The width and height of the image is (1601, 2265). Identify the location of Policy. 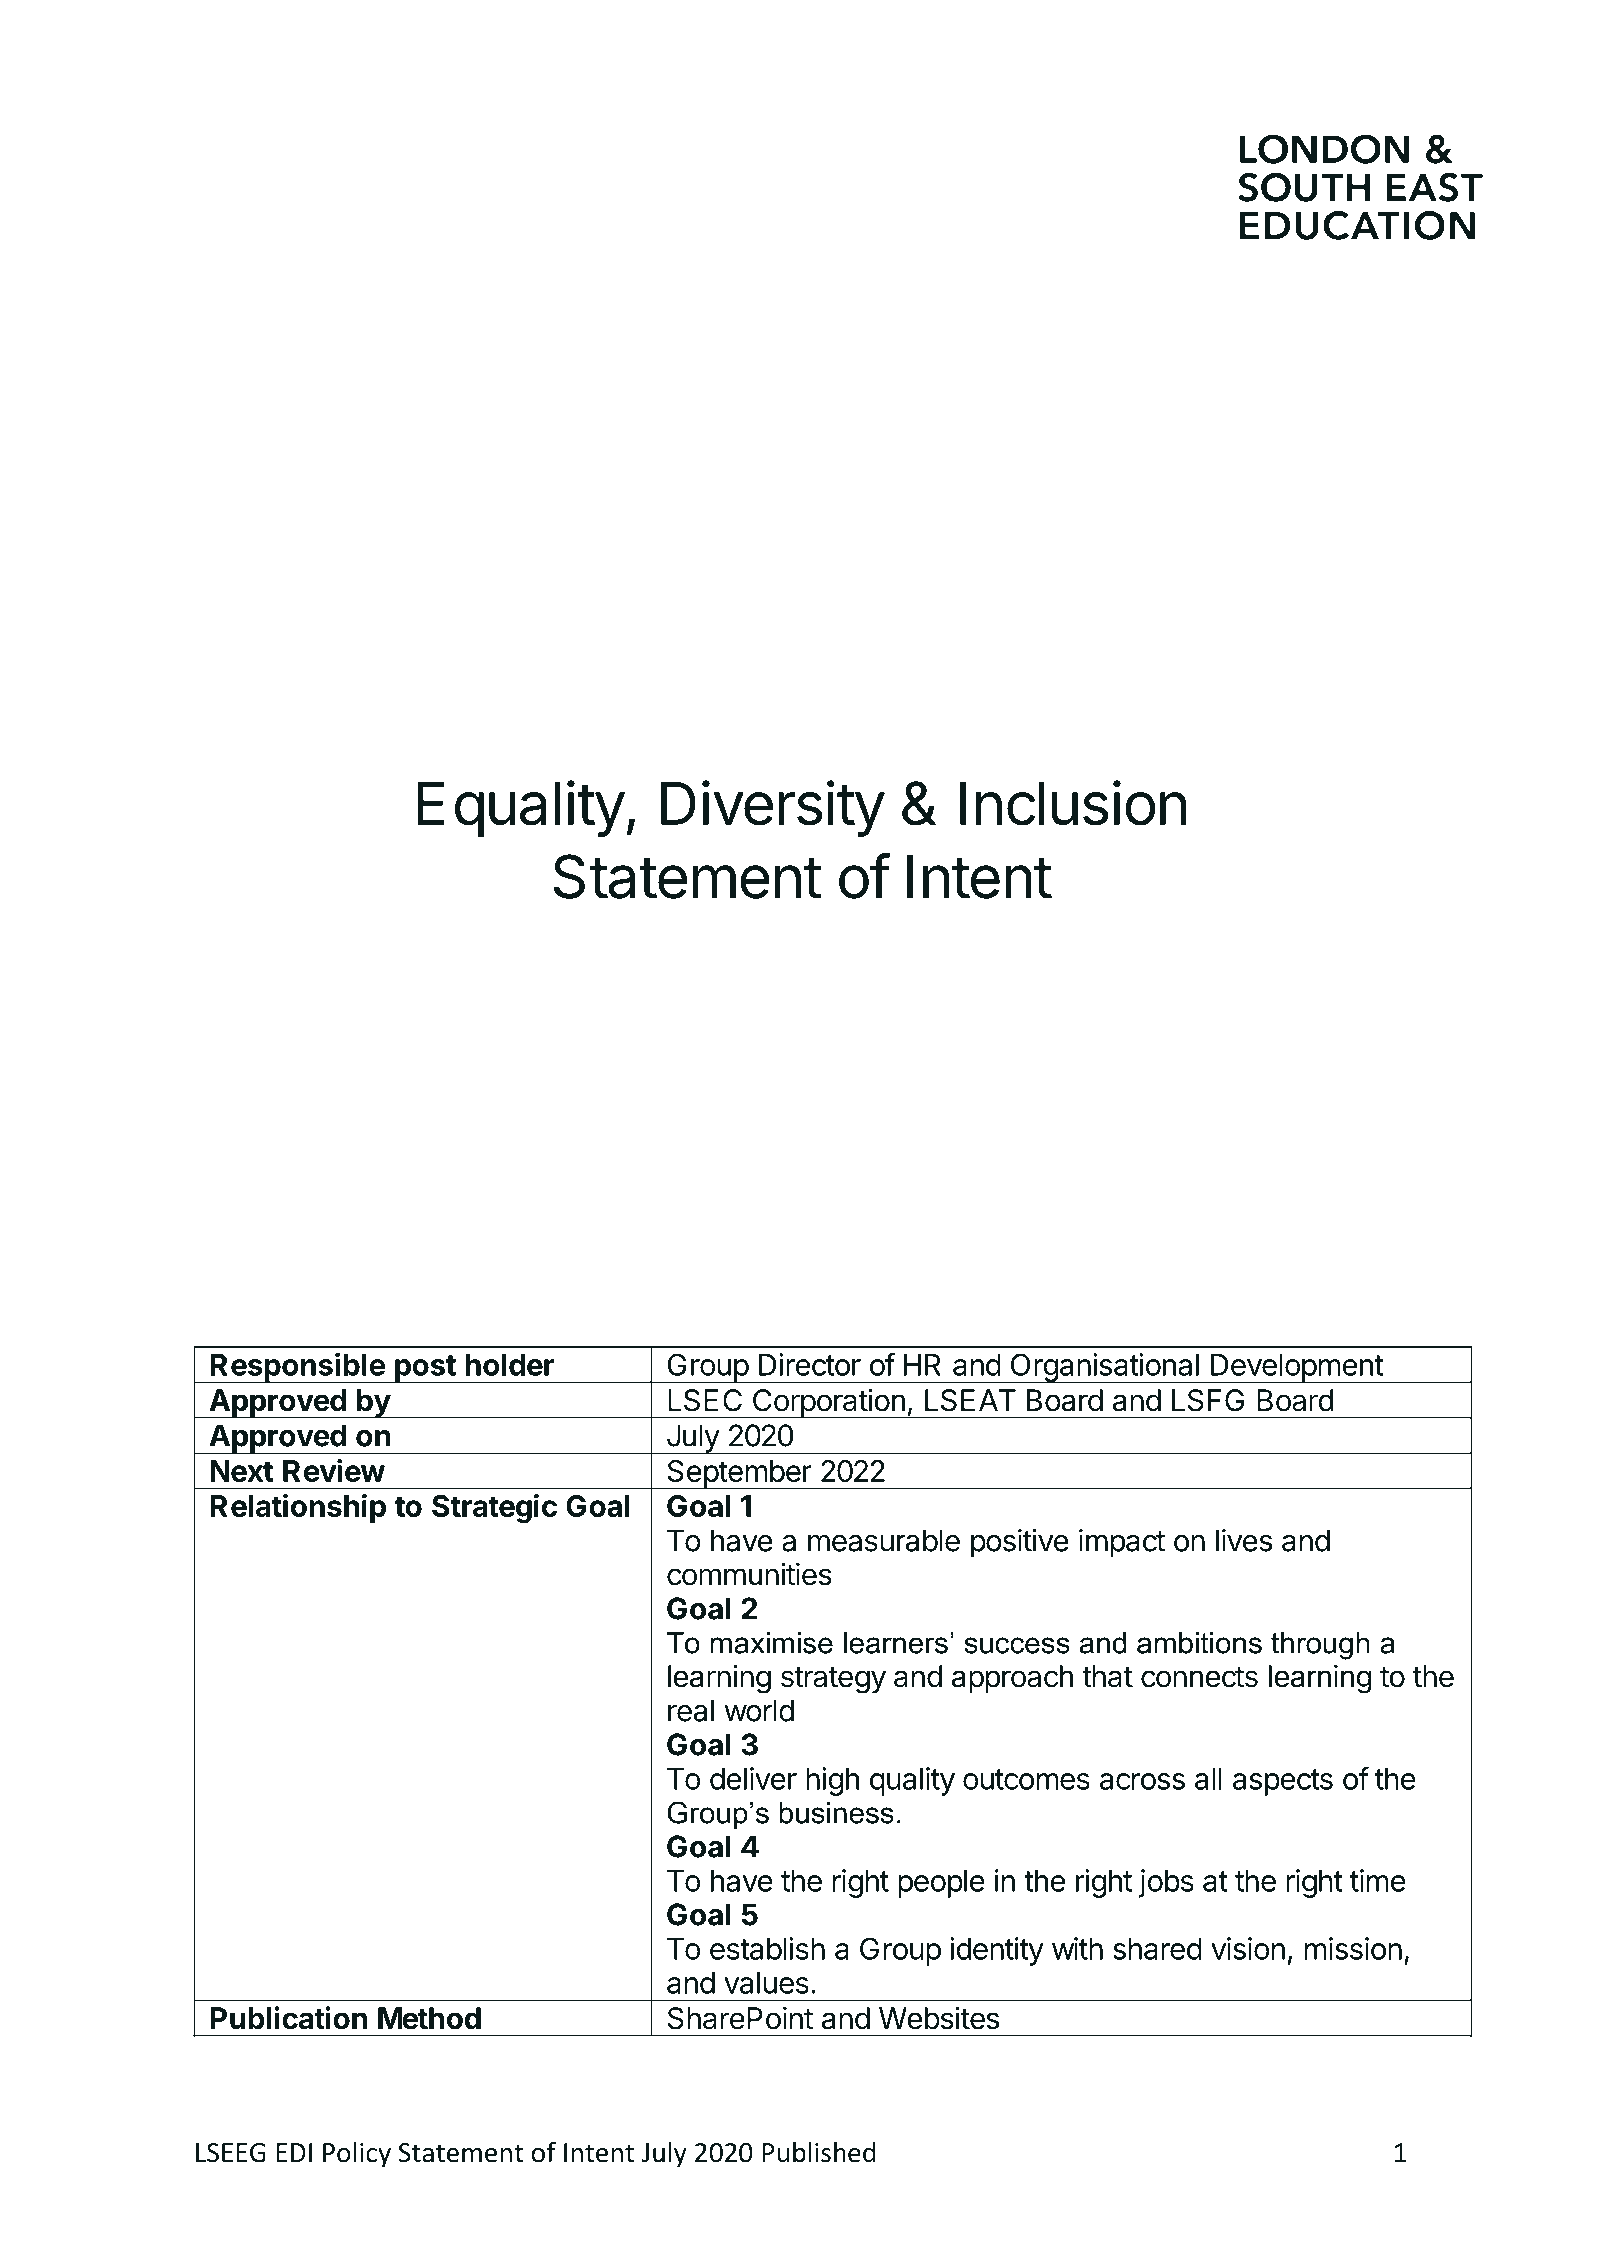
(357, 2155).
